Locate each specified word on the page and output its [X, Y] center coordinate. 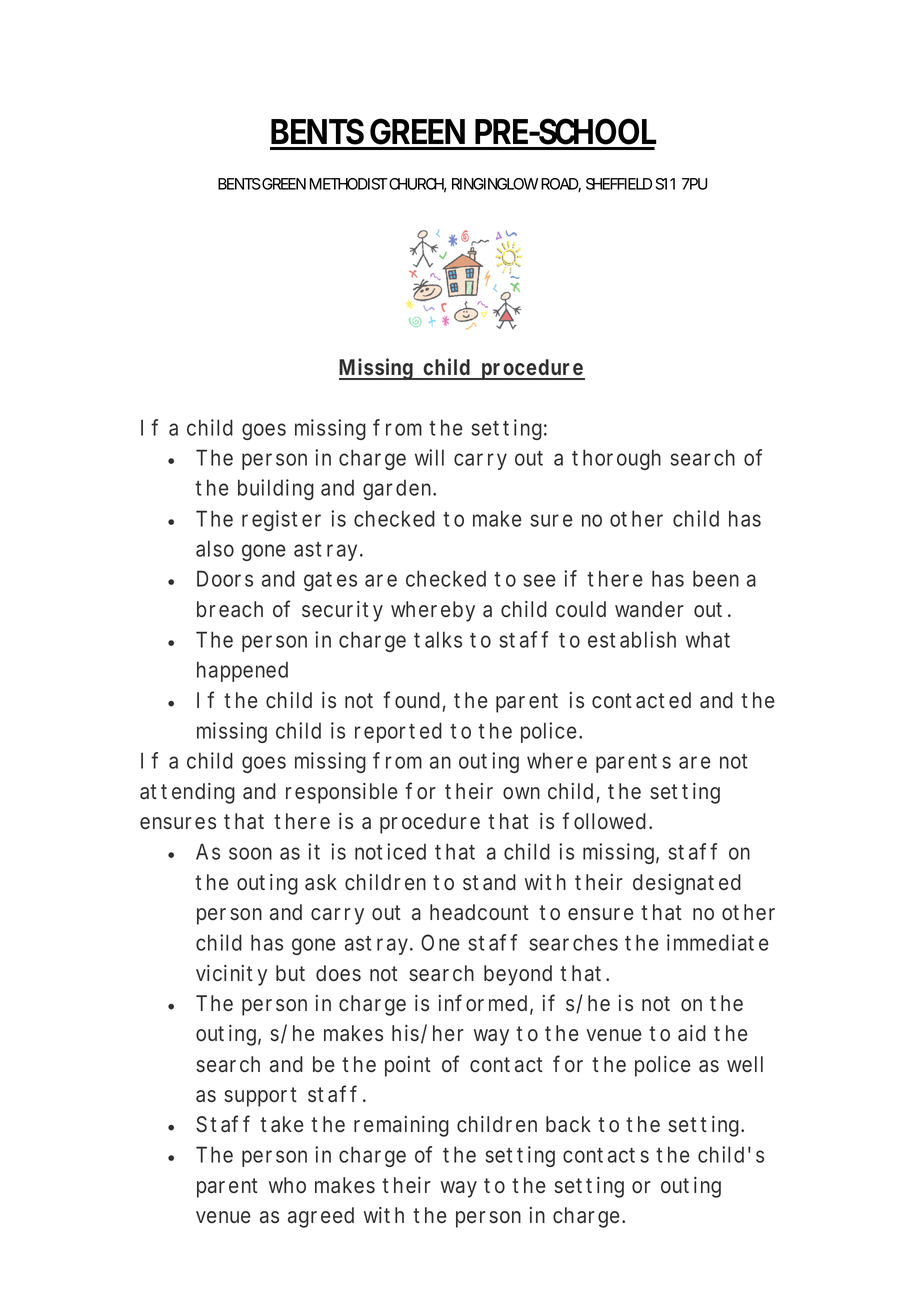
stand [489, 882]
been [716, 578]
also [215, 548]
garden [399, 489]
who [287, 1185]
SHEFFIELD [619, 184]
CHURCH [418, 185]
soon [250, 853]
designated [687, 884]
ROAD [561, 185]
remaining [401, 1126]
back [568, 1124]
